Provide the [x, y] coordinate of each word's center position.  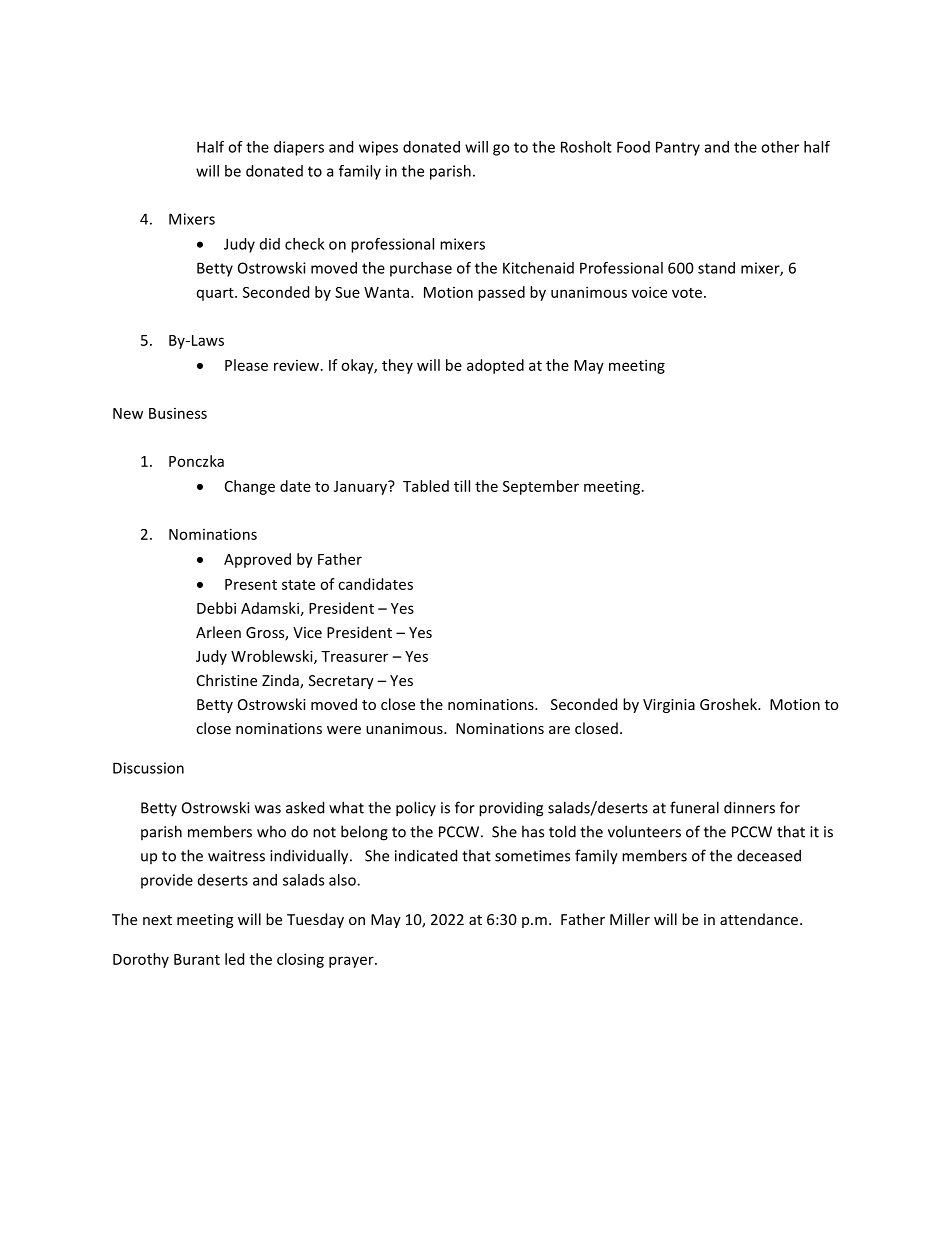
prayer [352, 962]
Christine [227, 680]
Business [178, 413]
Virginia [669, 706]
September [541, 487]
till [462, 486]
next [157, 920]
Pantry [678, 148]
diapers [299, 148]
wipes [378, 148]
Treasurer [354, 656]
